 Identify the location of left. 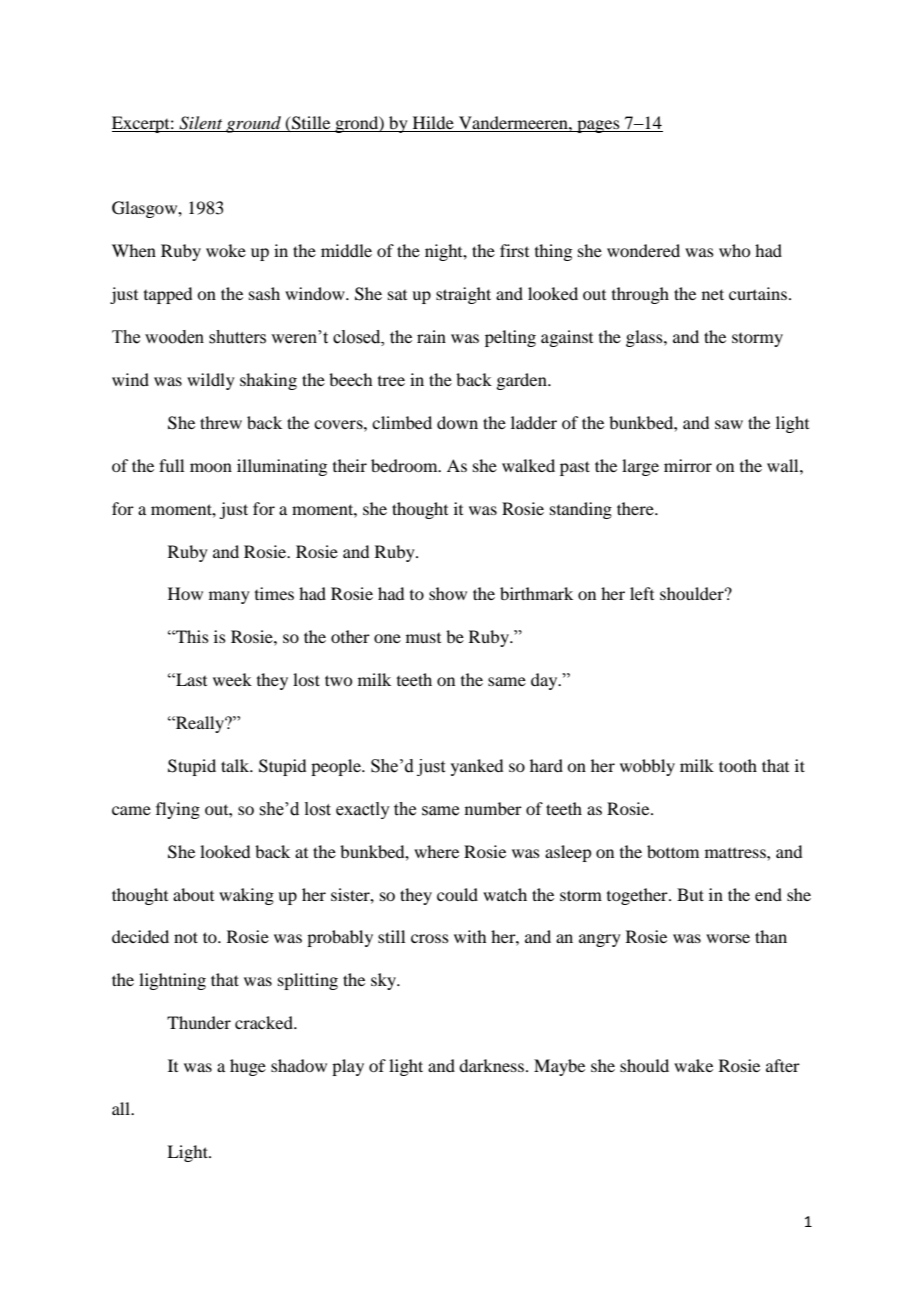
(642, 593).
